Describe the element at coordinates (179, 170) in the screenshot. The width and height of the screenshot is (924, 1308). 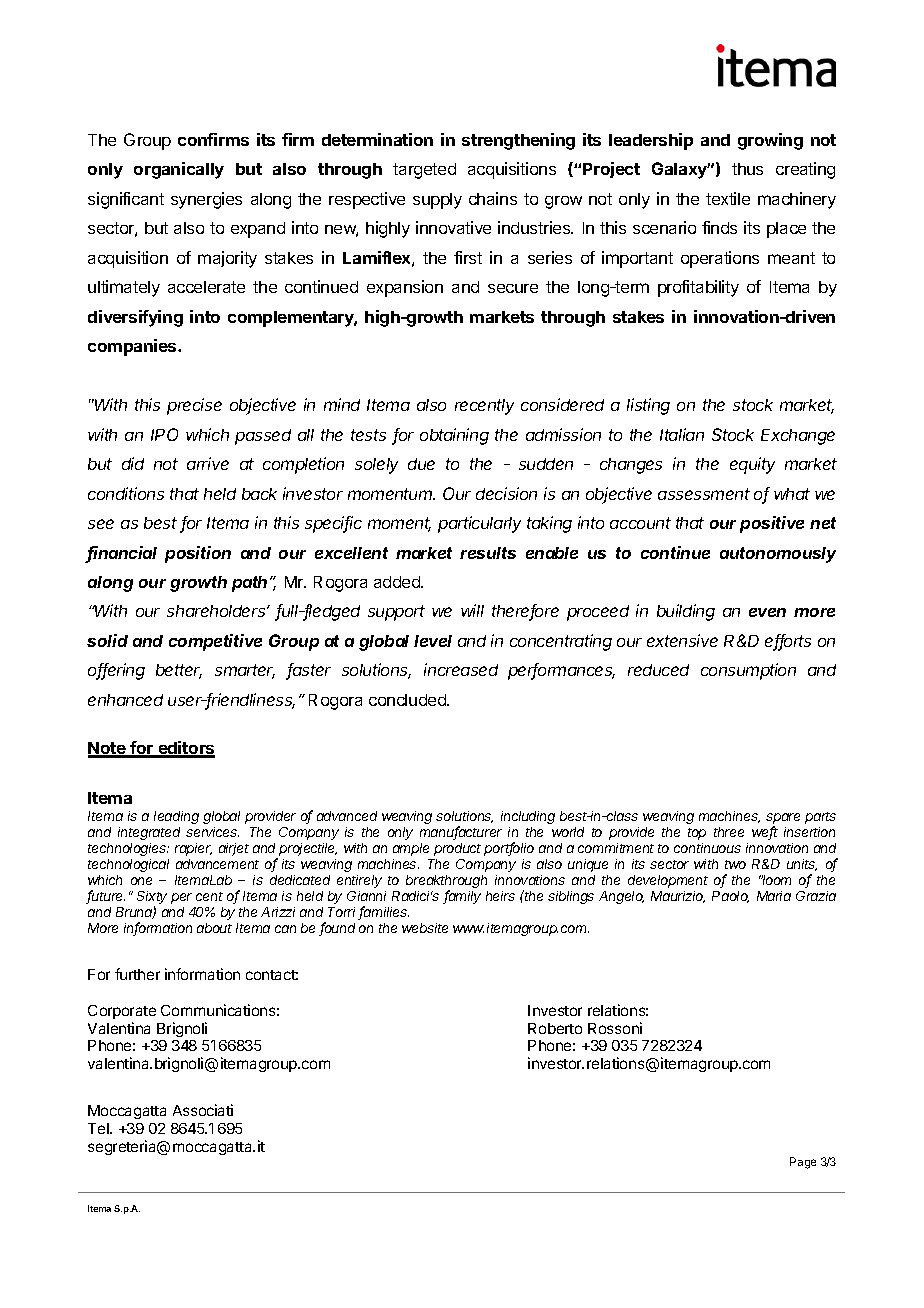
I see `organically` at that location.
